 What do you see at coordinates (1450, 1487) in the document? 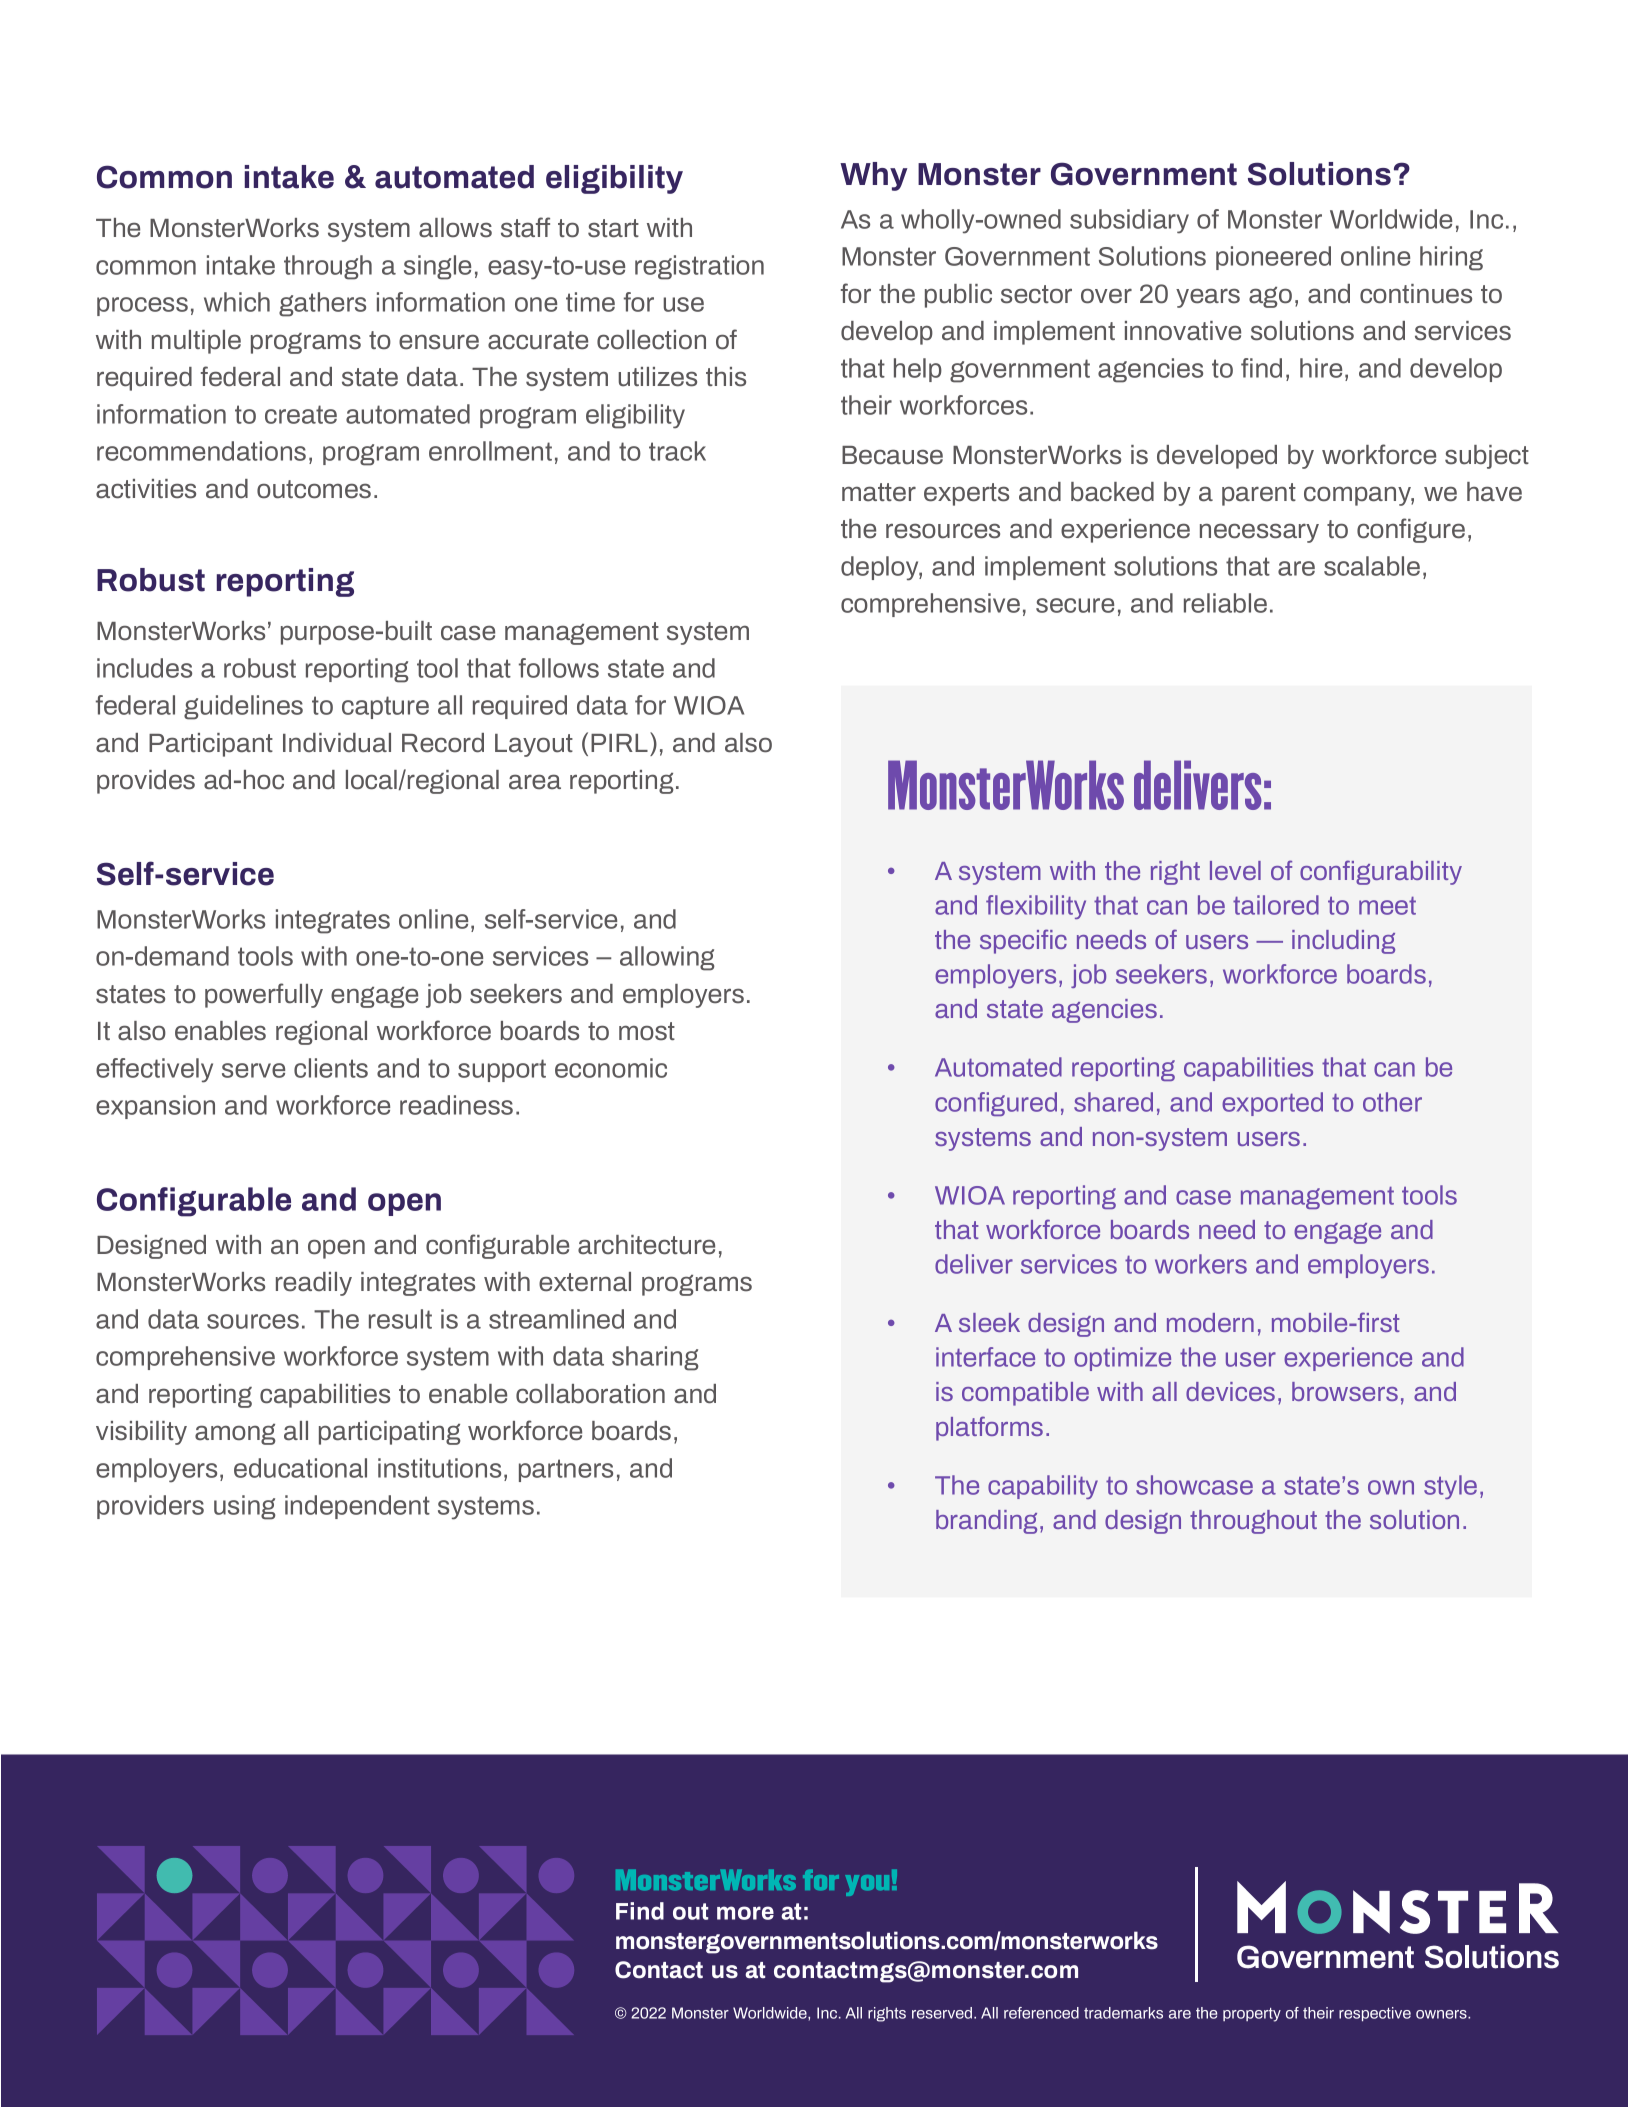
I see `style` at bounding box center [1450, 1487].
